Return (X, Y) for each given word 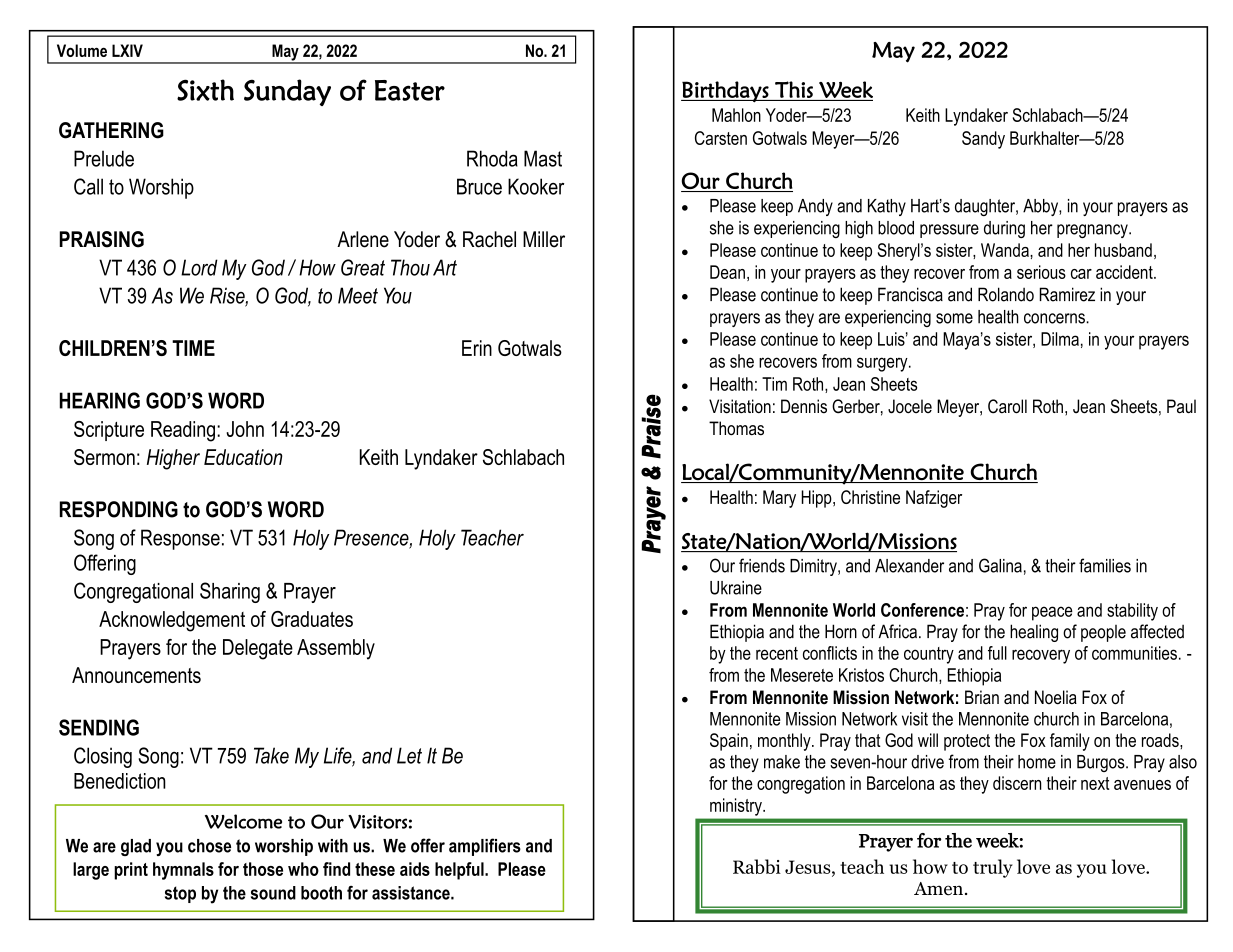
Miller (544, 239)
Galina (1000, 565)
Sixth (205, 90)
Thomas (736, 428)
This (794, 89)
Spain (729, 742)
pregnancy (1093, 231)
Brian (982, 697)
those (263, 869)
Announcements (136, 675)
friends (762, 565)
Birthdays (726, 92)
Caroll (1007, 406)
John (245, 429)
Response (180, 539)
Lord (199, 267)
